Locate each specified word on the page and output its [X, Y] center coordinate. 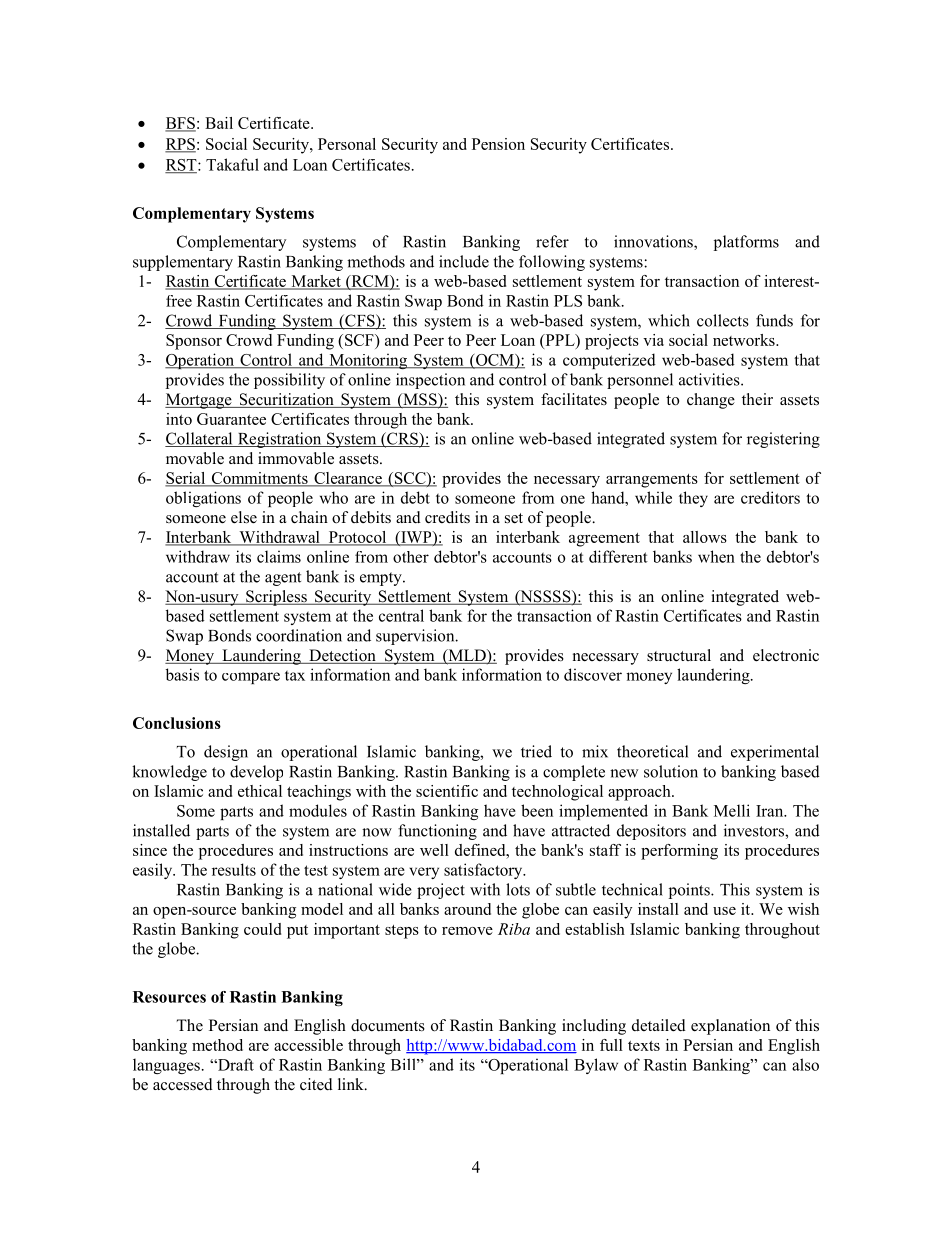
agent [283, 579]
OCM [495, 361]
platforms [746, 243]
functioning [437, 832]
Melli [732, 810]
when [716, 556]
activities [710, 379]
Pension [498, 144]
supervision [416, 637]
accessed [183, 1084]
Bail [219, 123]
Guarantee [231, 419]
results [234, 869]
